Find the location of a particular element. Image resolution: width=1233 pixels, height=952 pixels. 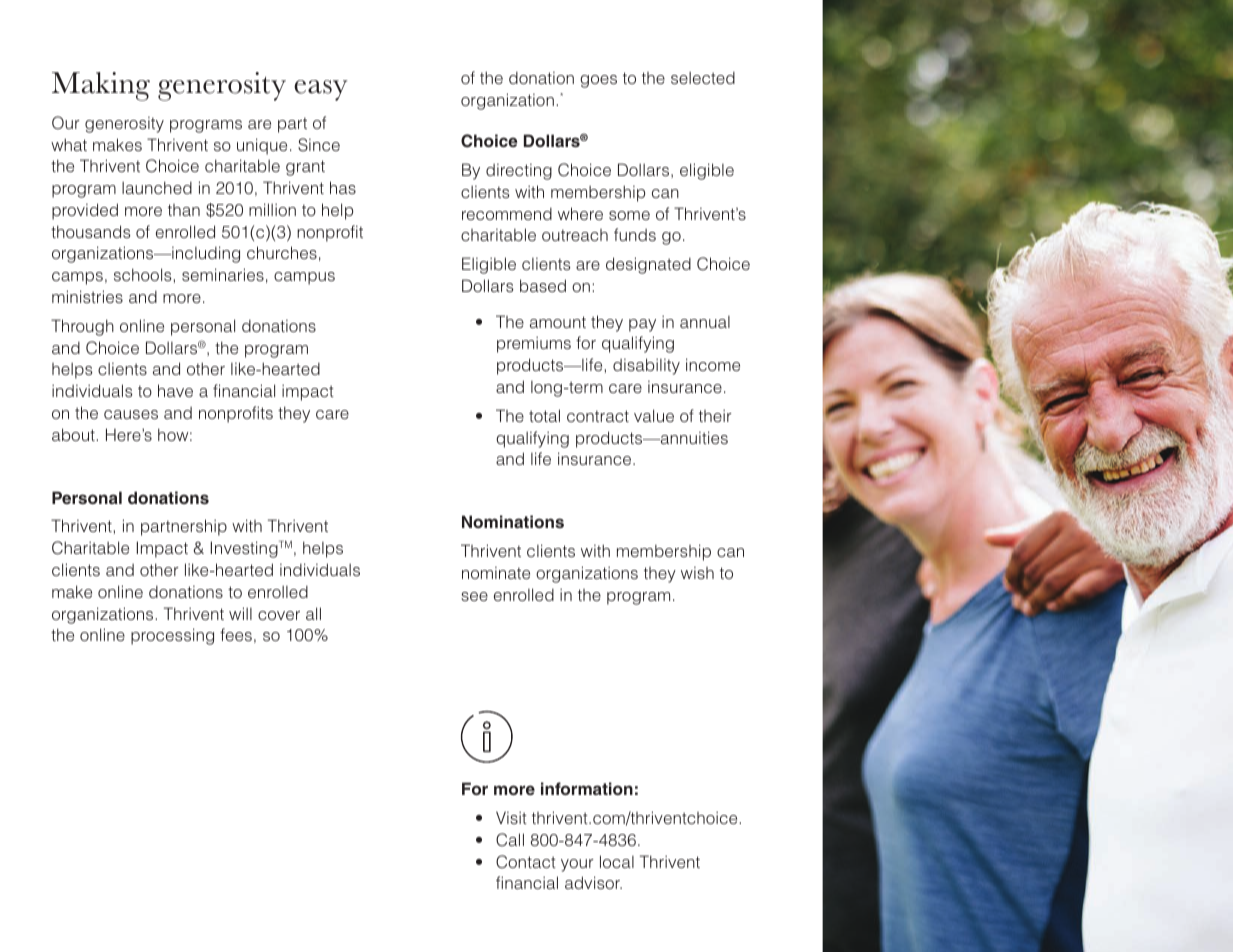

easy is located at coordinates (320, 90).
